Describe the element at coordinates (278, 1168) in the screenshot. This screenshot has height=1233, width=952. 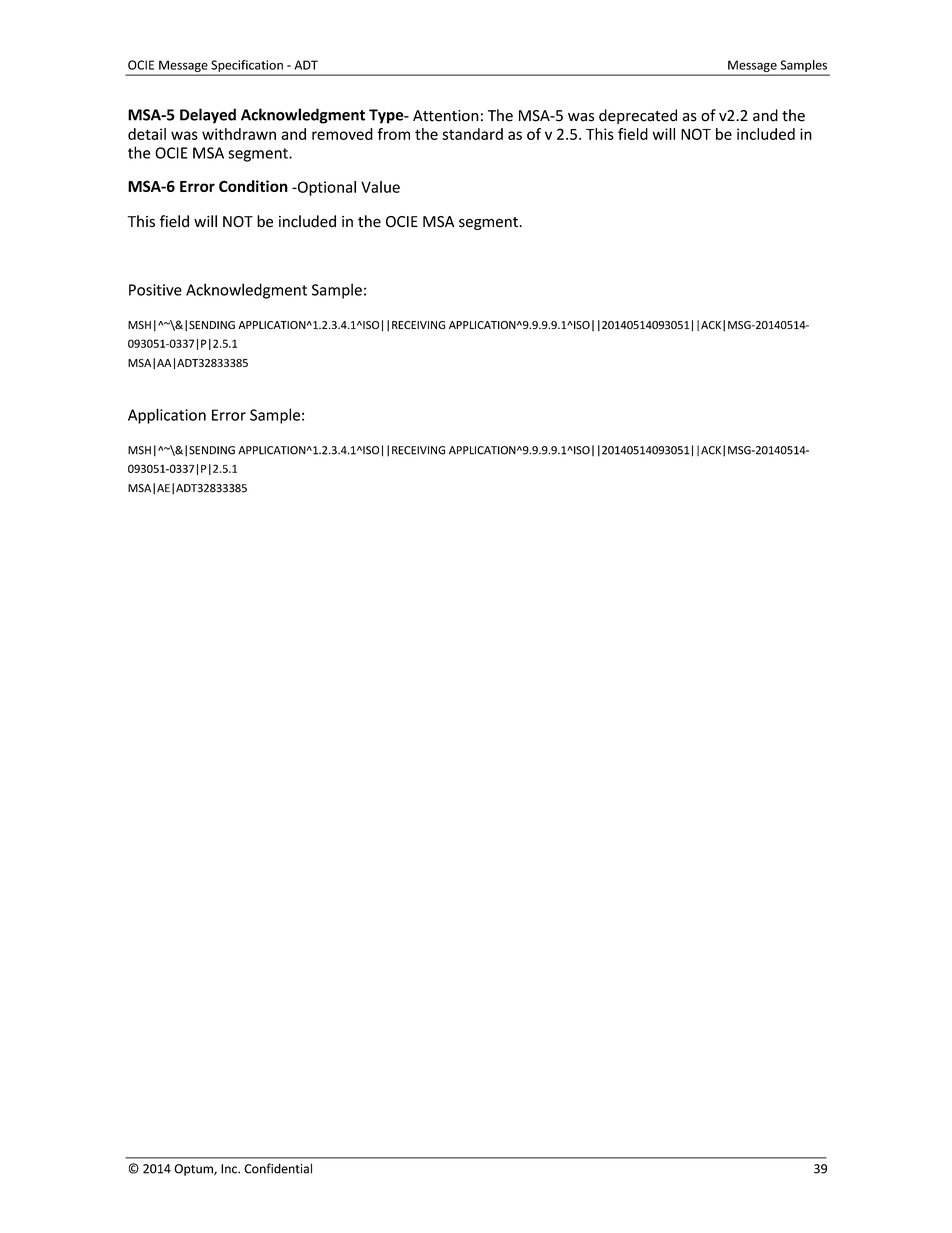
I see `Confidential` at that location.
